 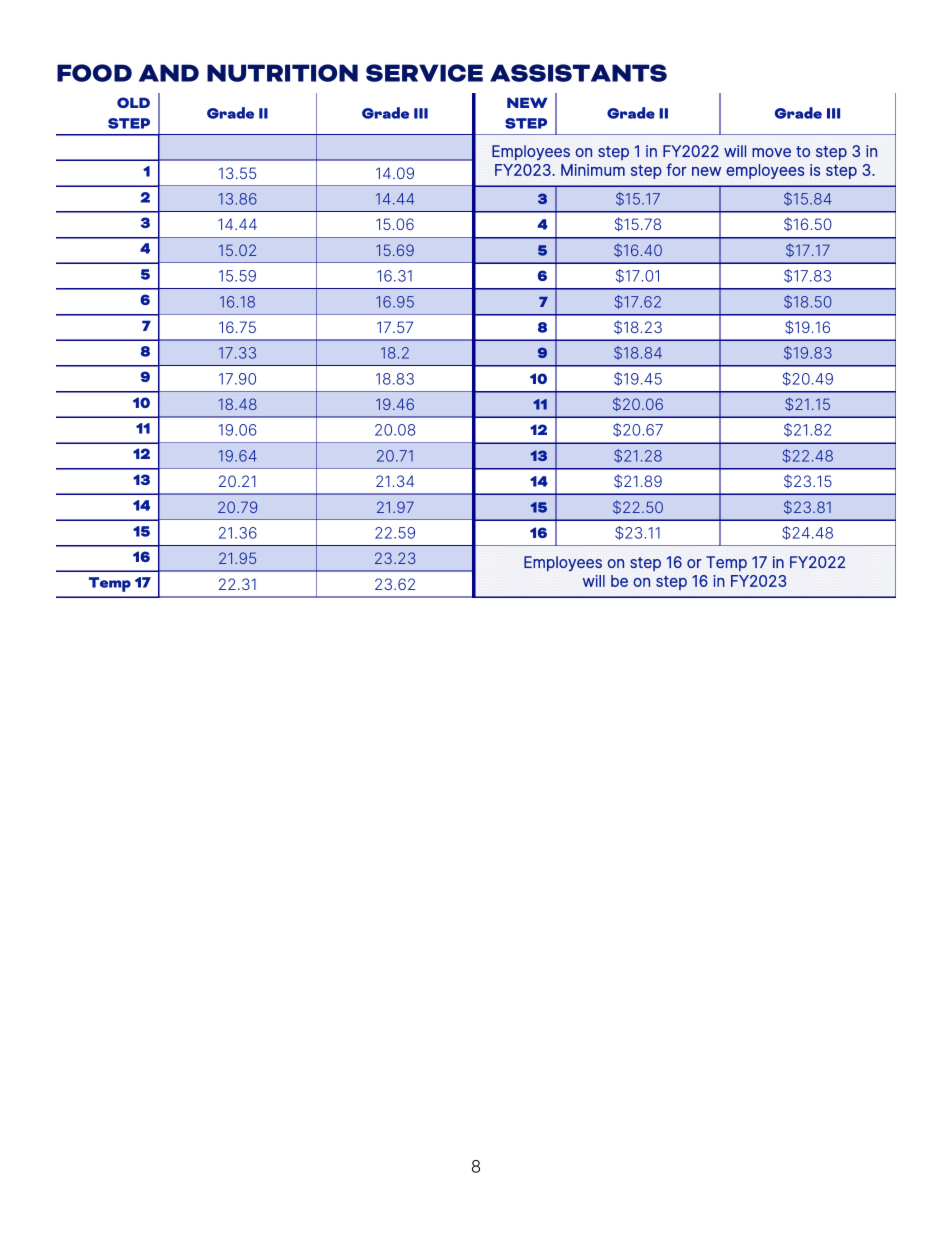 What do you see at coordinates (593, 170) in the screenshot?
I see `Minimum` at bounding box center [593, 170].
